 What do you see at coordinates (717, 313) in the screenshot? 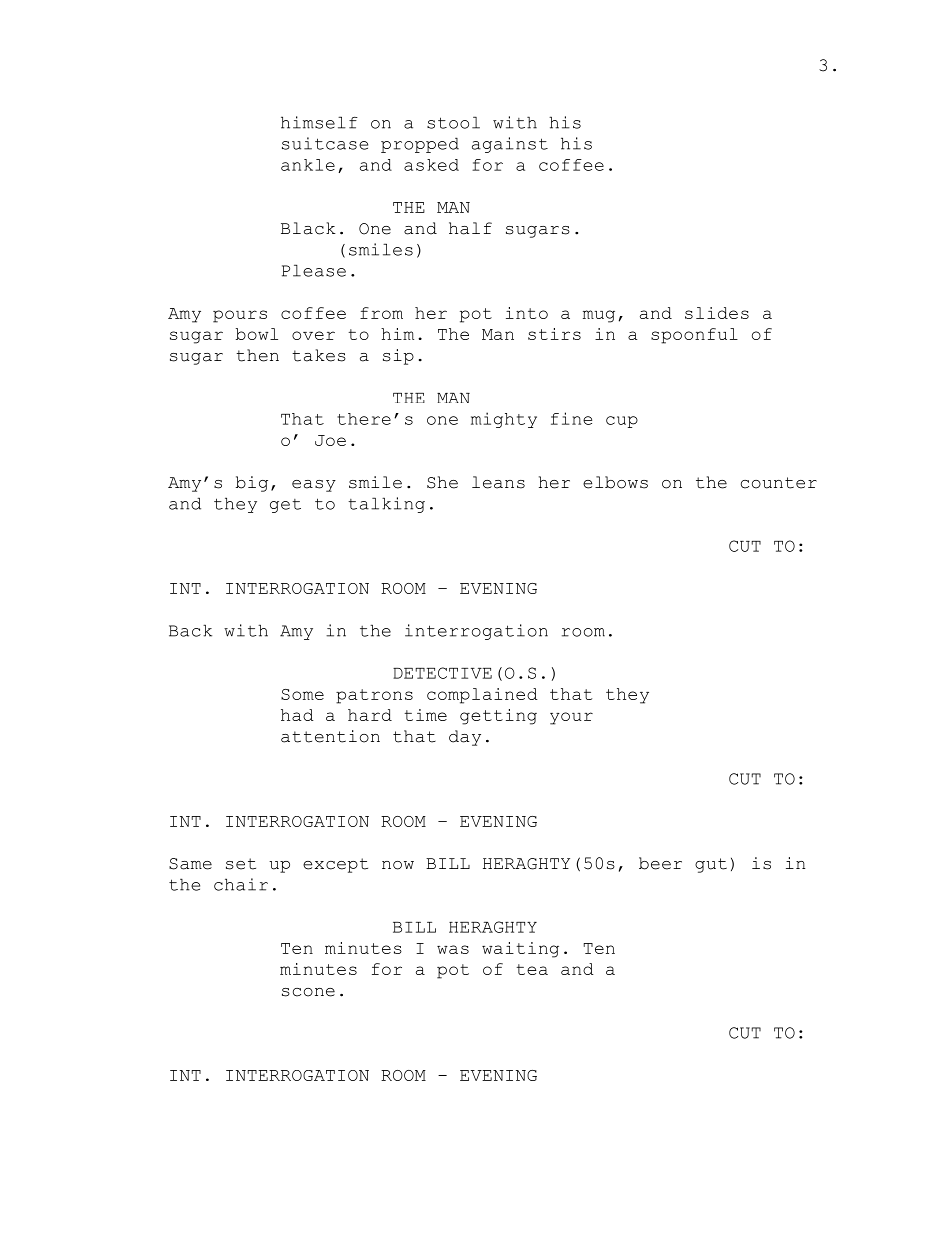
I see `slides` at bounding box center [717, 313].
